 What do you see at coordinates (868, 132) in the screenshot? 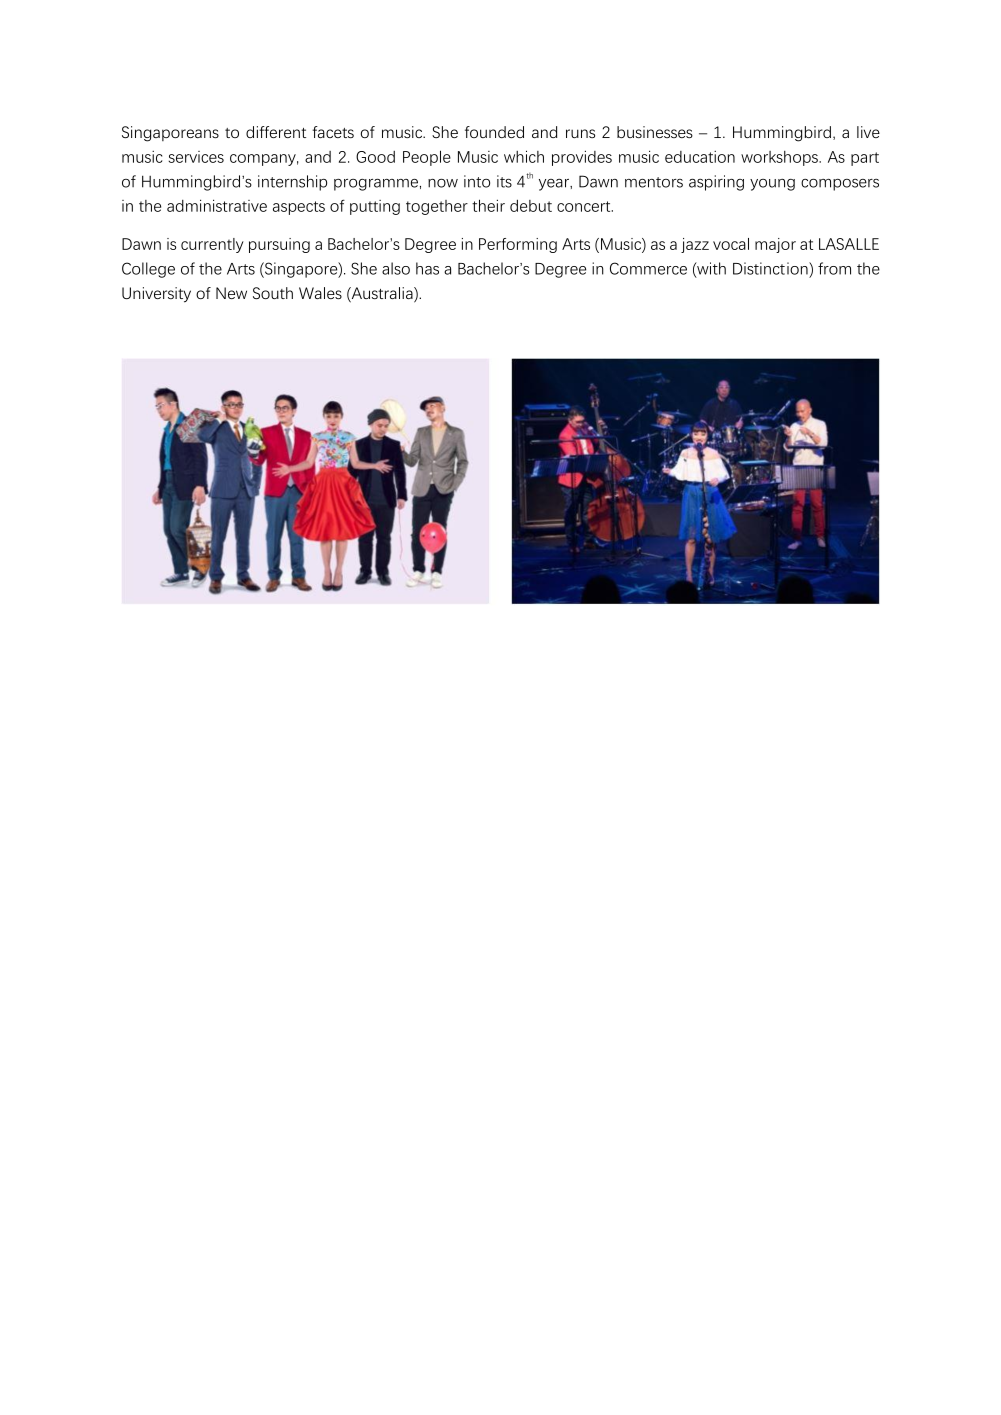
I see `live` at bounding box center [868, 132].
